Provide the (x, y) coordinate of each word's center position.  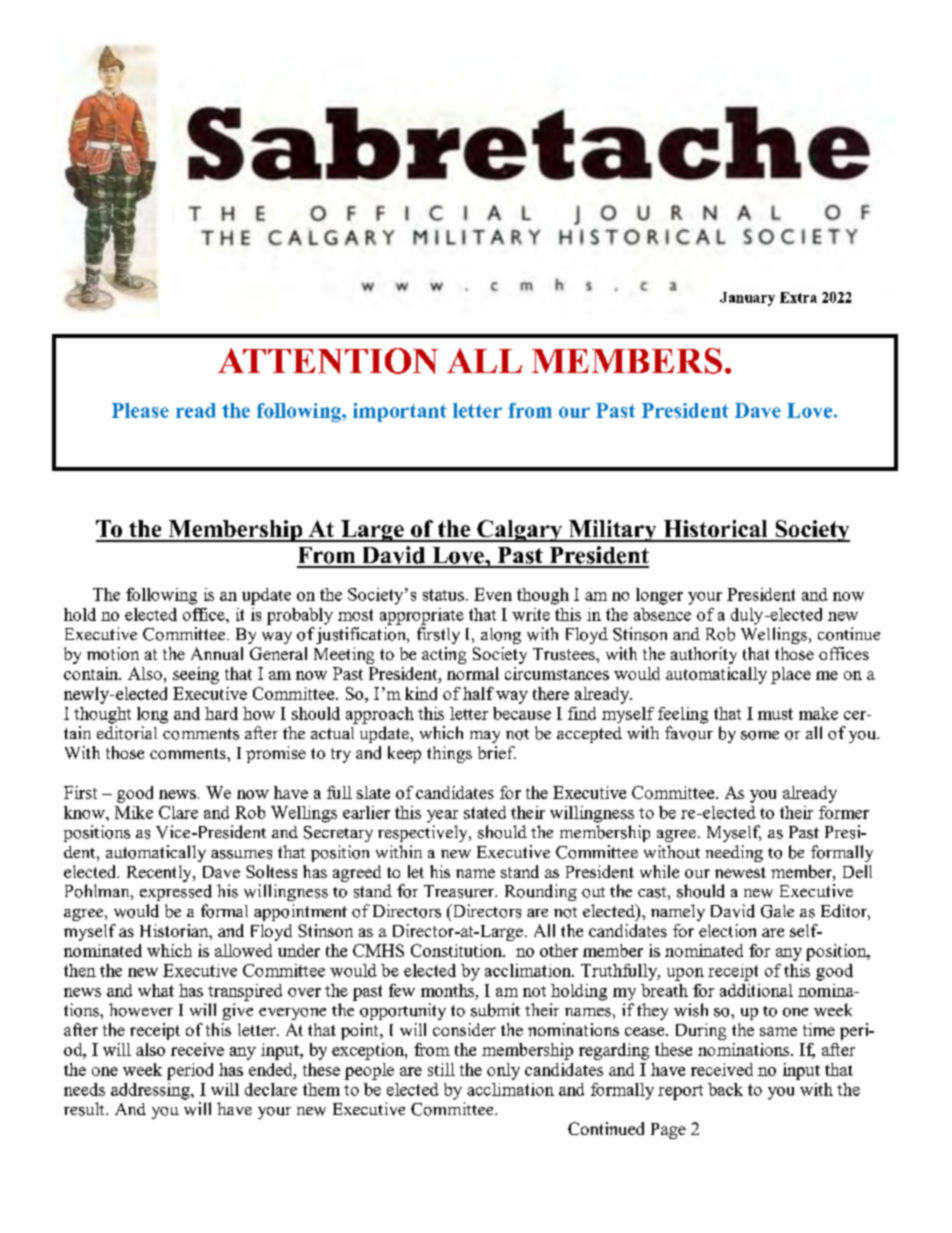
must (775, 714)
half (478, 693)
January (747, 299)
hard (221, 713)
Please (140, 410)
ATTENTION (328, 361)
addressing (151, 1091)
